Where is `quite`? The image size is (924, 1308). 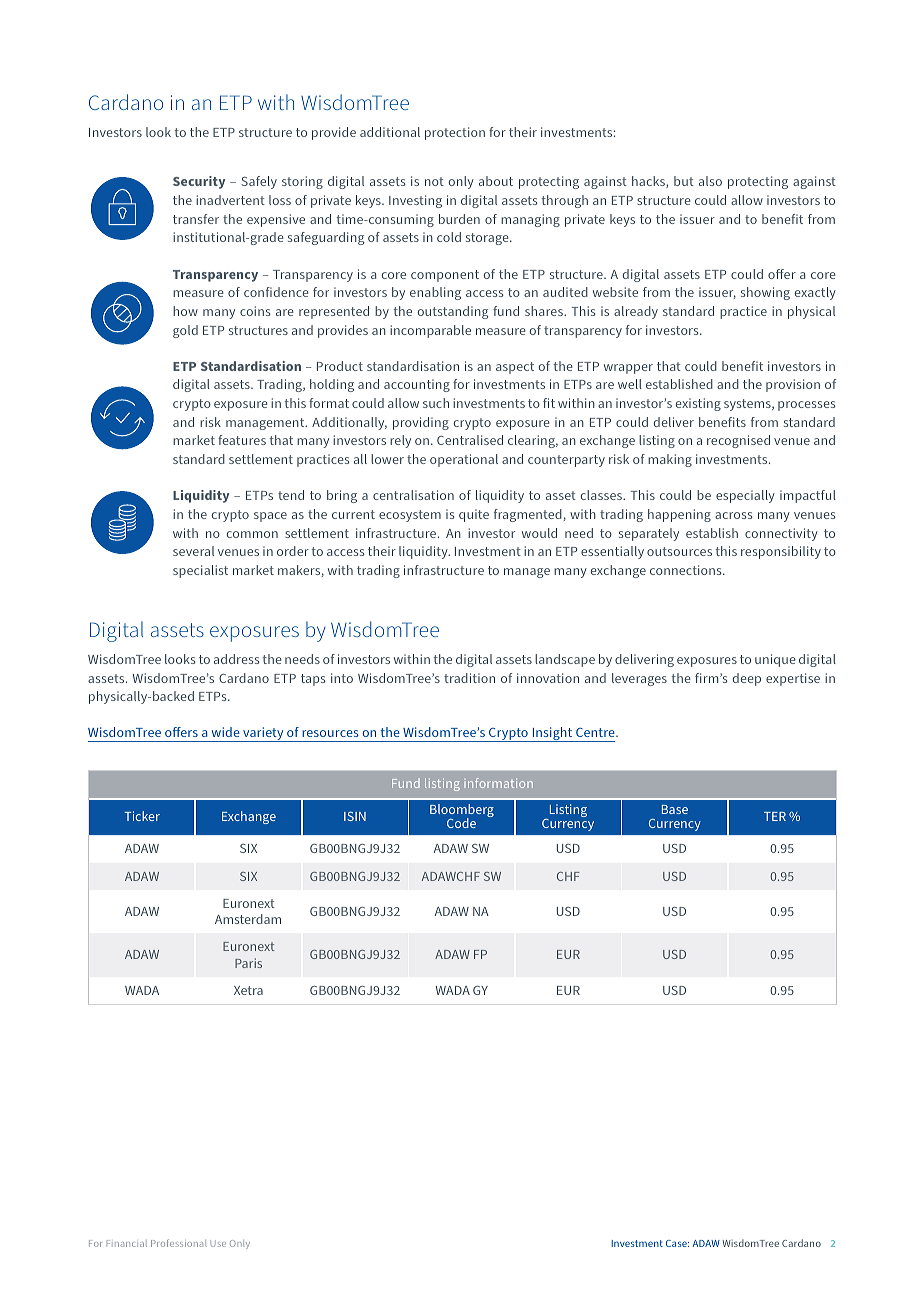
quite is located at coordinates (474, 515).
